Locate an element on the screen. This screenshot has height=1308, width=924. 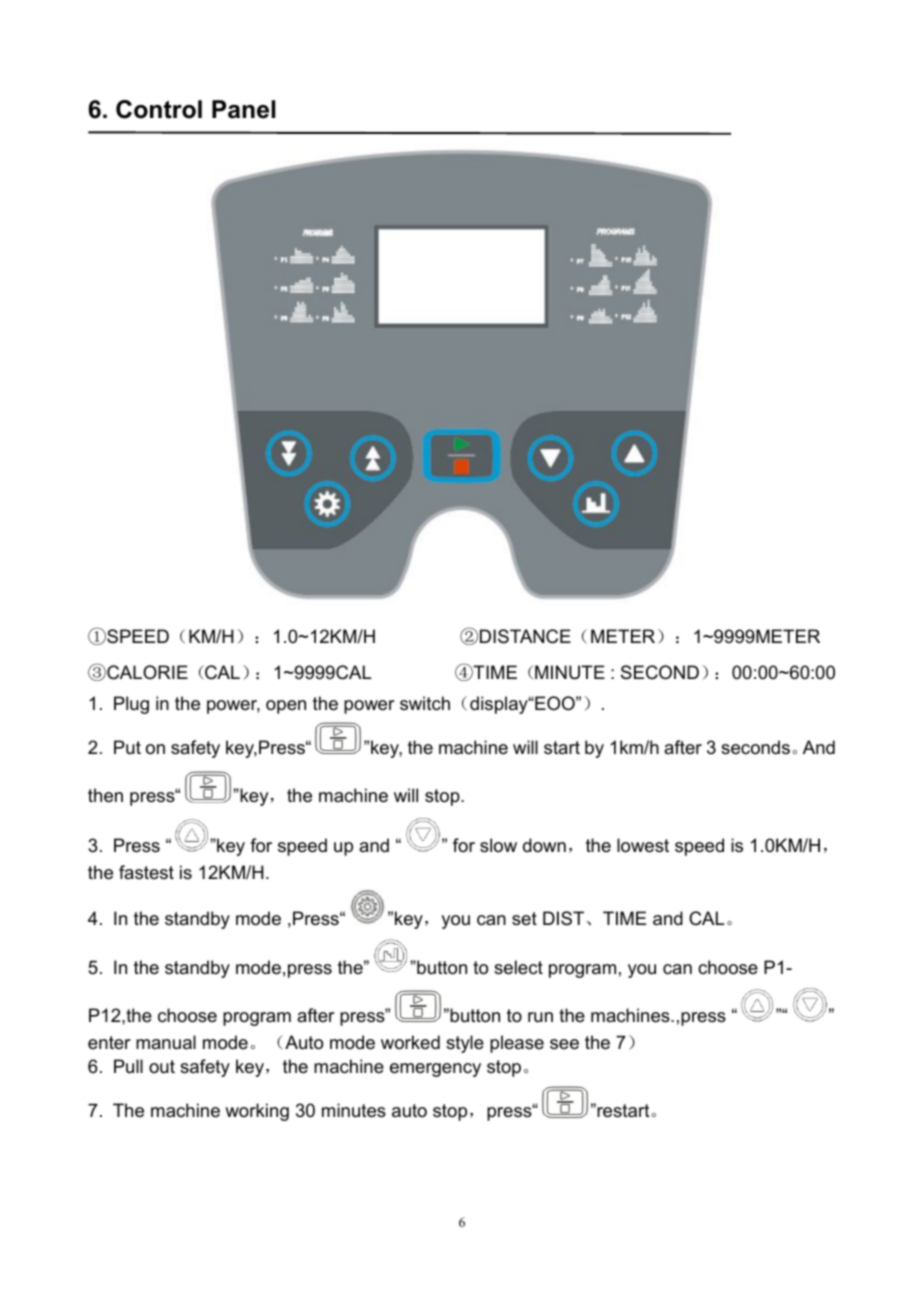
Plug is located at coordinates (131, 705).
